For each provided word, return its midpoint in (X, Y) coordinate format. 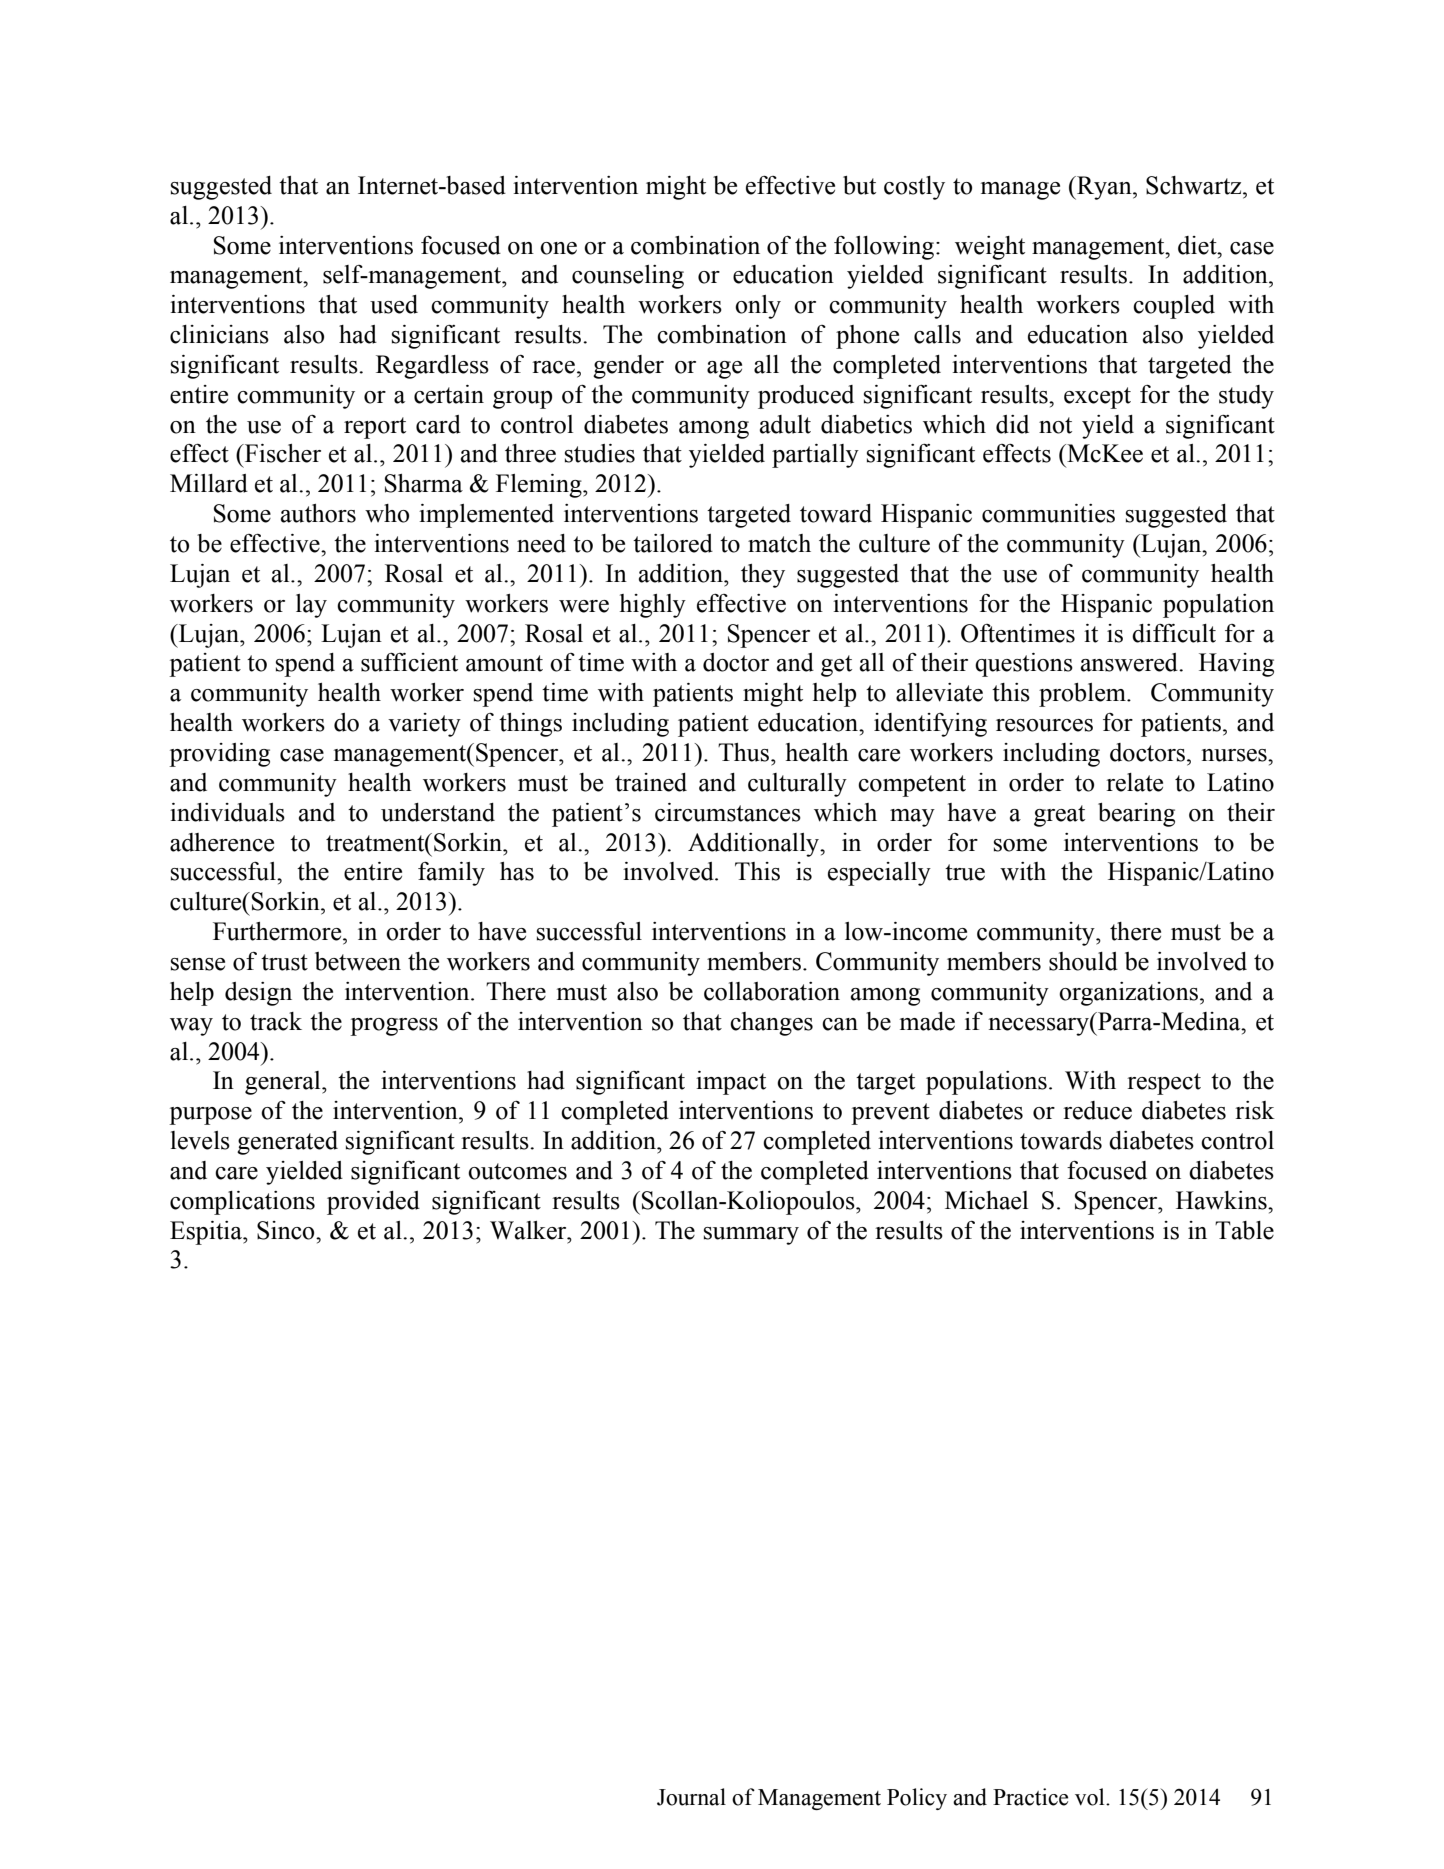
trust (284, 962)
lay (311, 606)
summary (751, 1236)
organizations (1128, 994)
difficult (1174, 633)
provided (373, 1203)
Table (1244, 1230)
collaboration (772, 991)
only (758, 307)
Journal (691, 1797)
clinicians (219, 334)
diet (1198, 245)
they (763, 576)
